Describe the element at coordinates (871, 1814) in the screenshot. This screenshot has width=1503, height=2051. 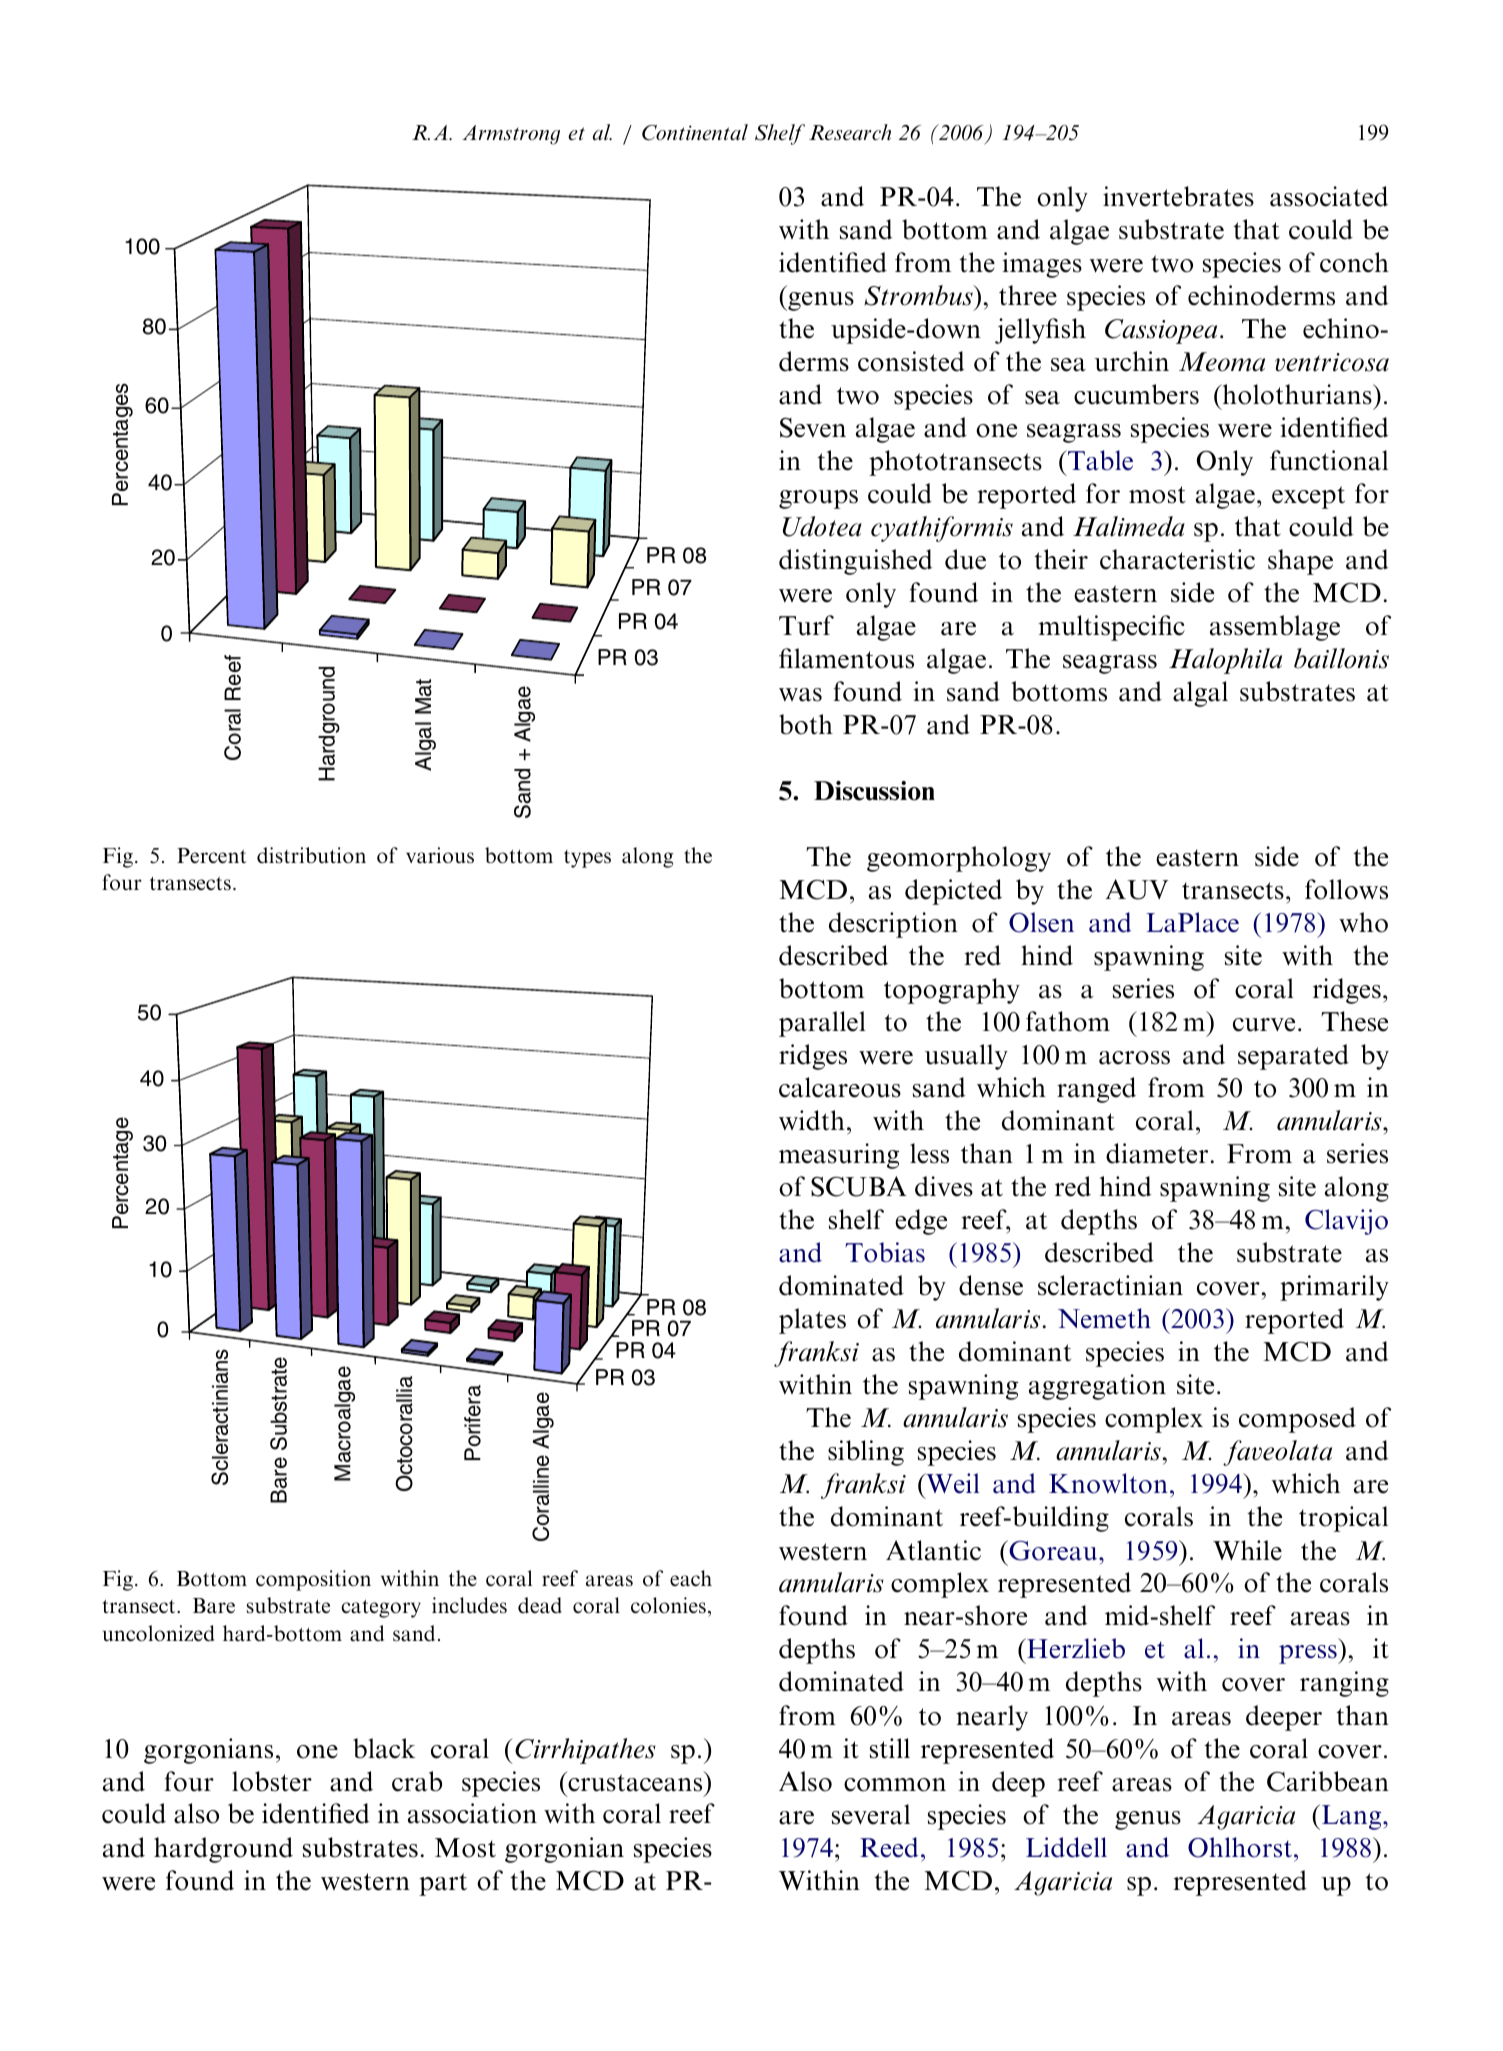
I see `several` at that location.
